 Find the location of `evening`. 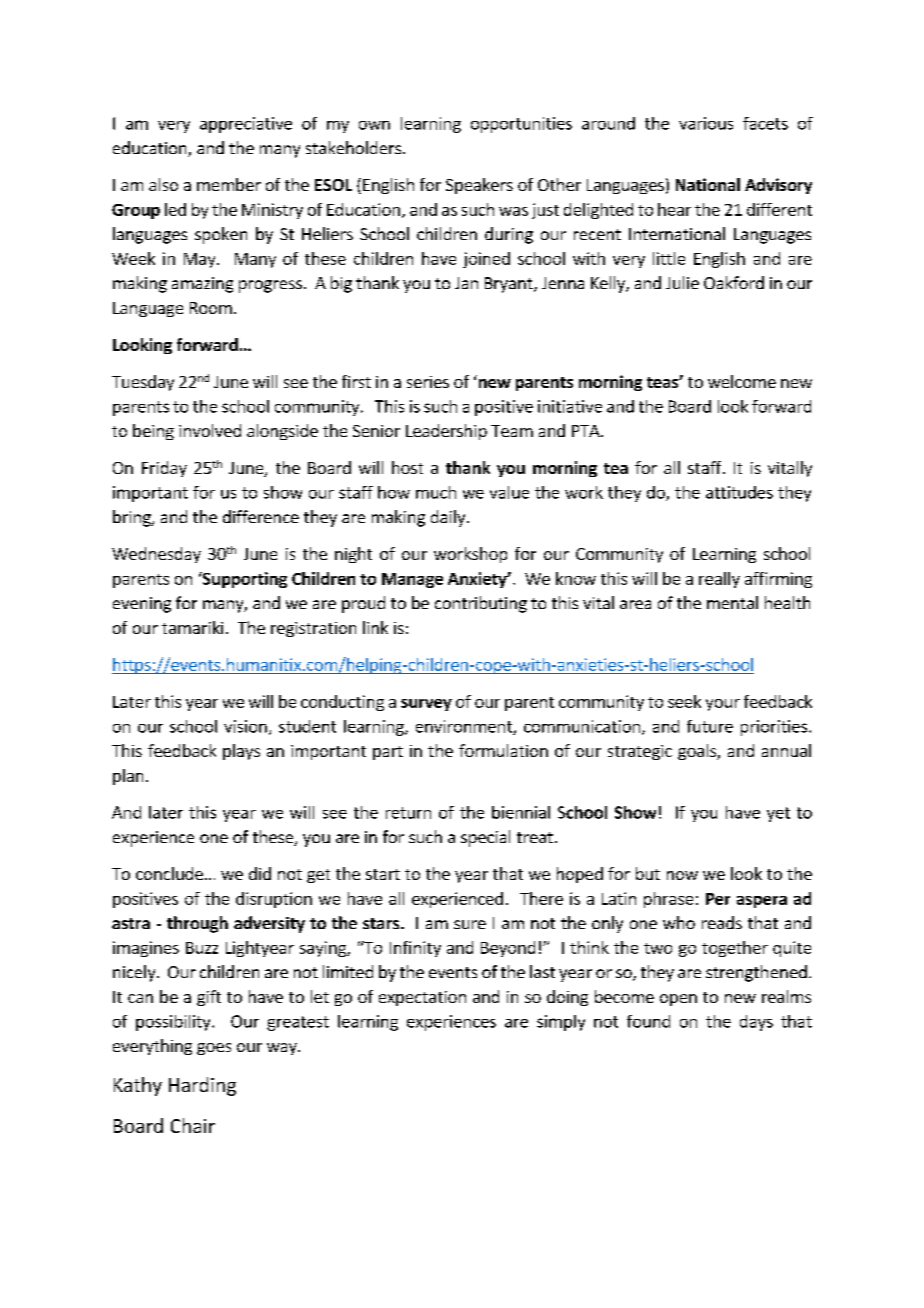

evening is located at coordinates (142, 605).
